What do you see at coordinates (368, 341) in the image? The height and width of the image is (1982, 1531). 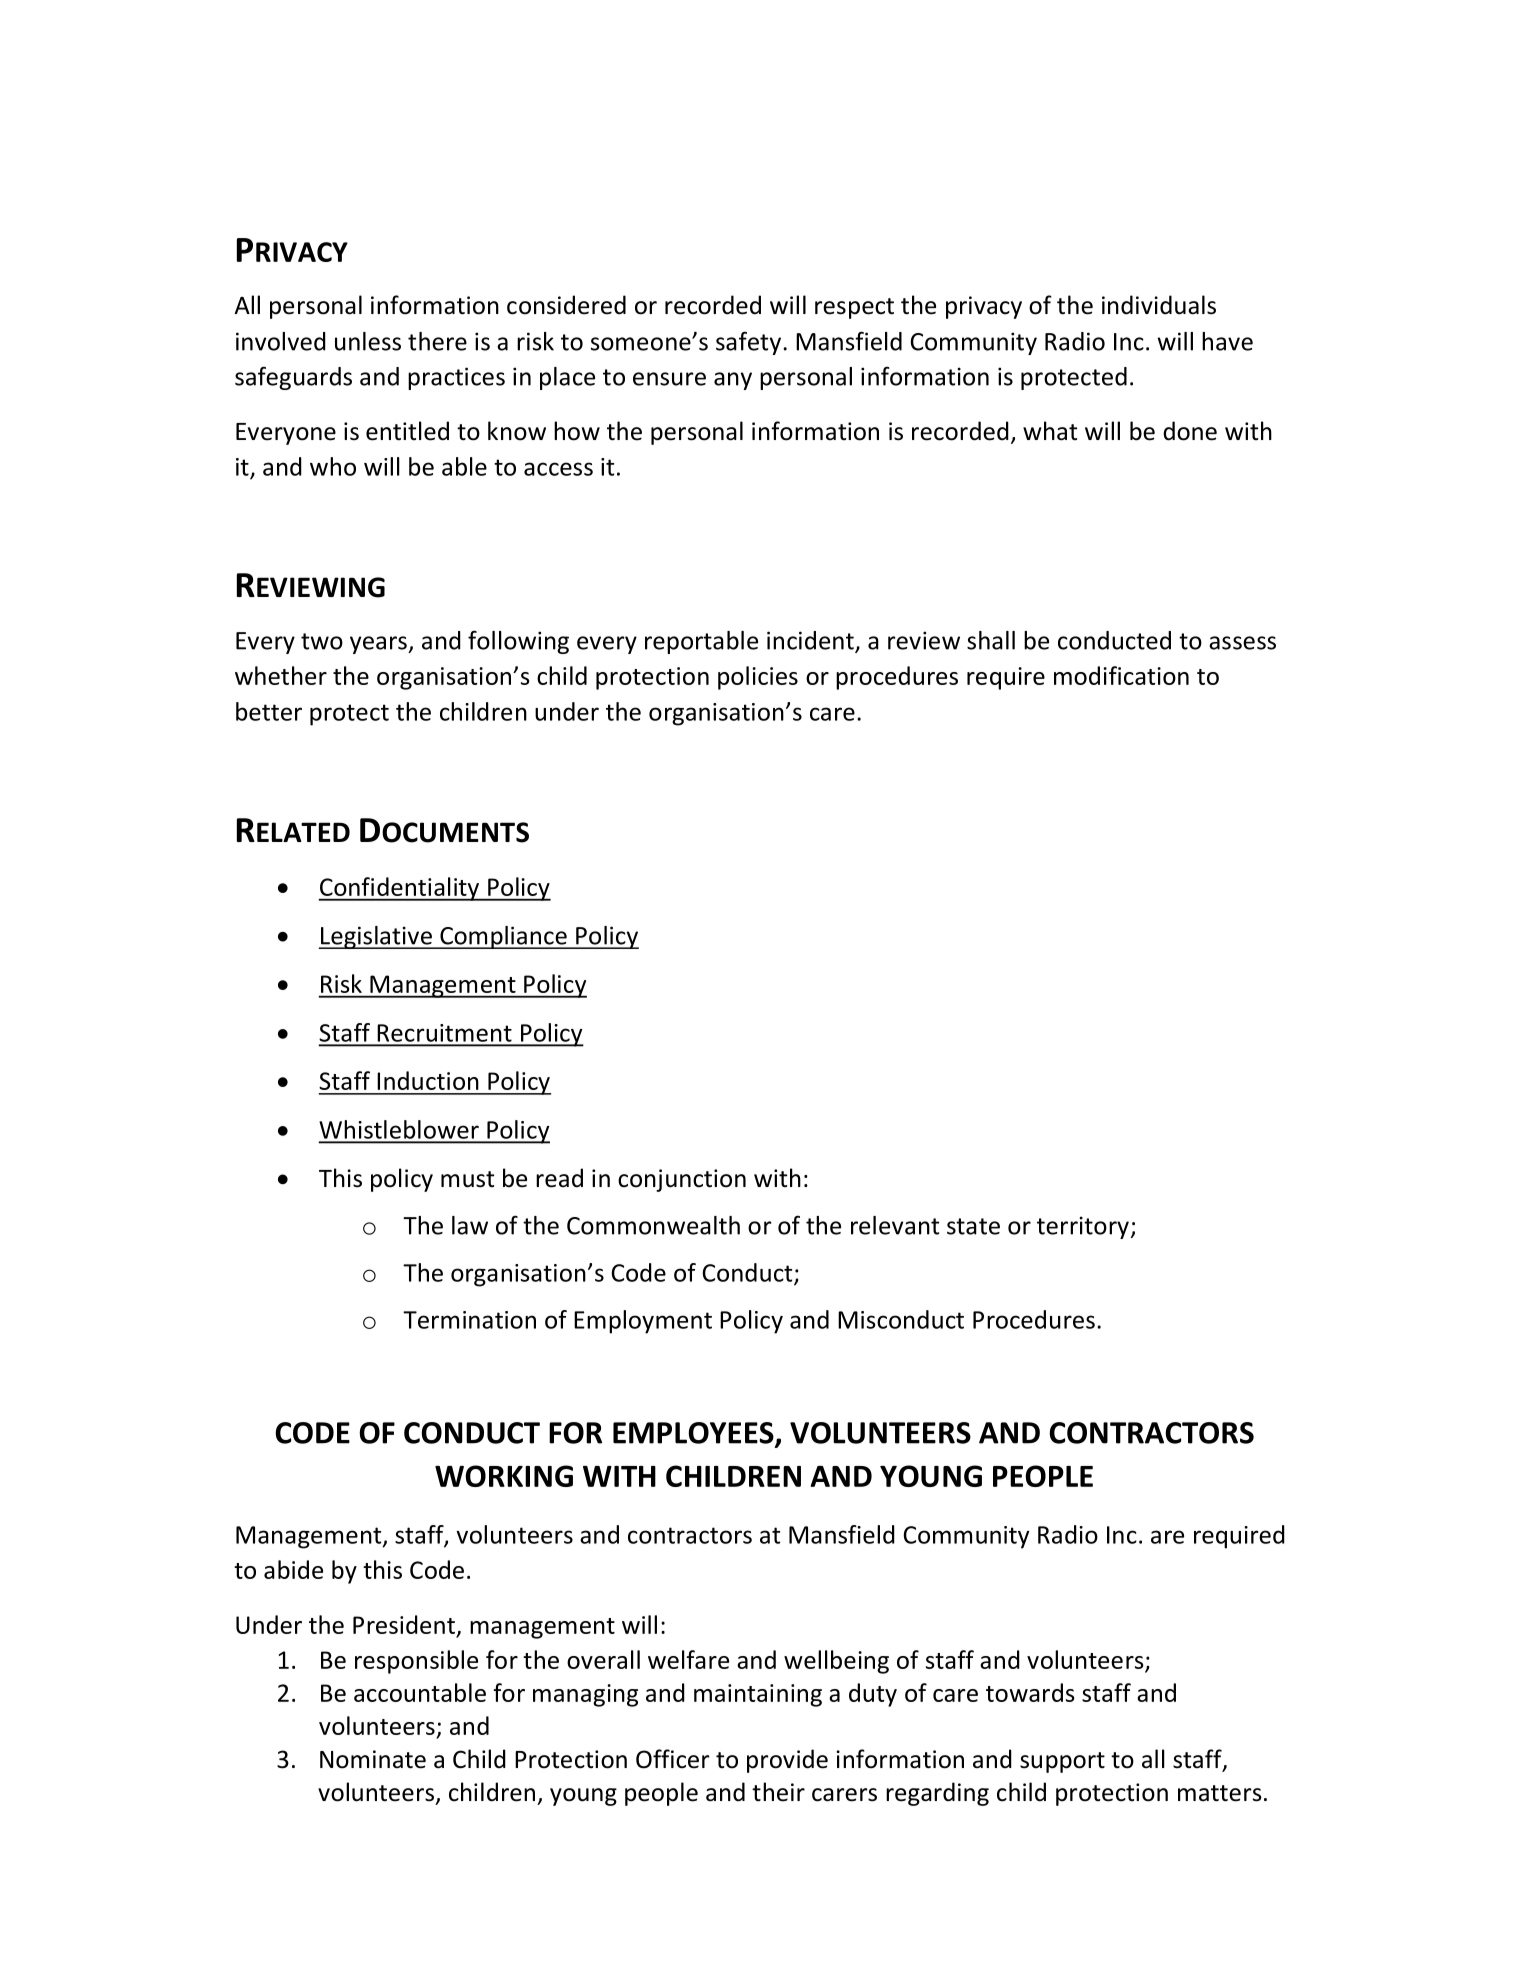 I see `unless` at bounding box center [368, 341].
